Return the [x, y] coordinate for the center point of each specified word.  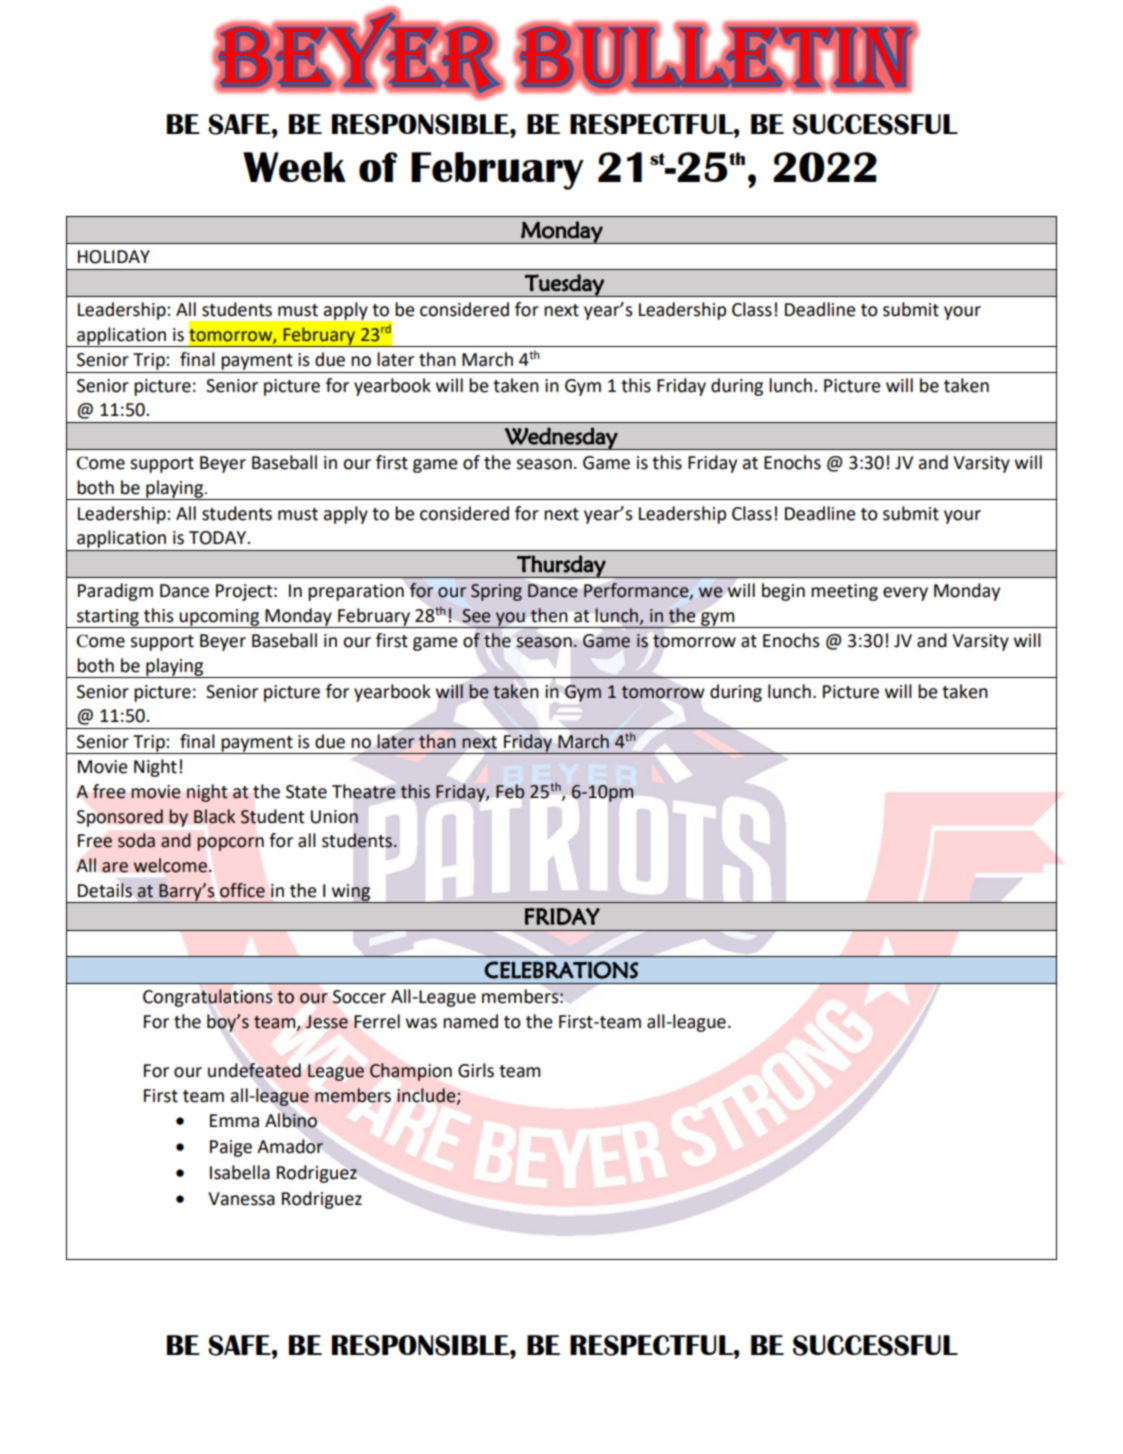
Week [294, 167]
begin [783, 592]
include [427, 1096]
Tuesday [564, 285]
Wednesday [561, 438]
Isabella [240, 1172]
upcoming [220, 618]
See [476, 616]
